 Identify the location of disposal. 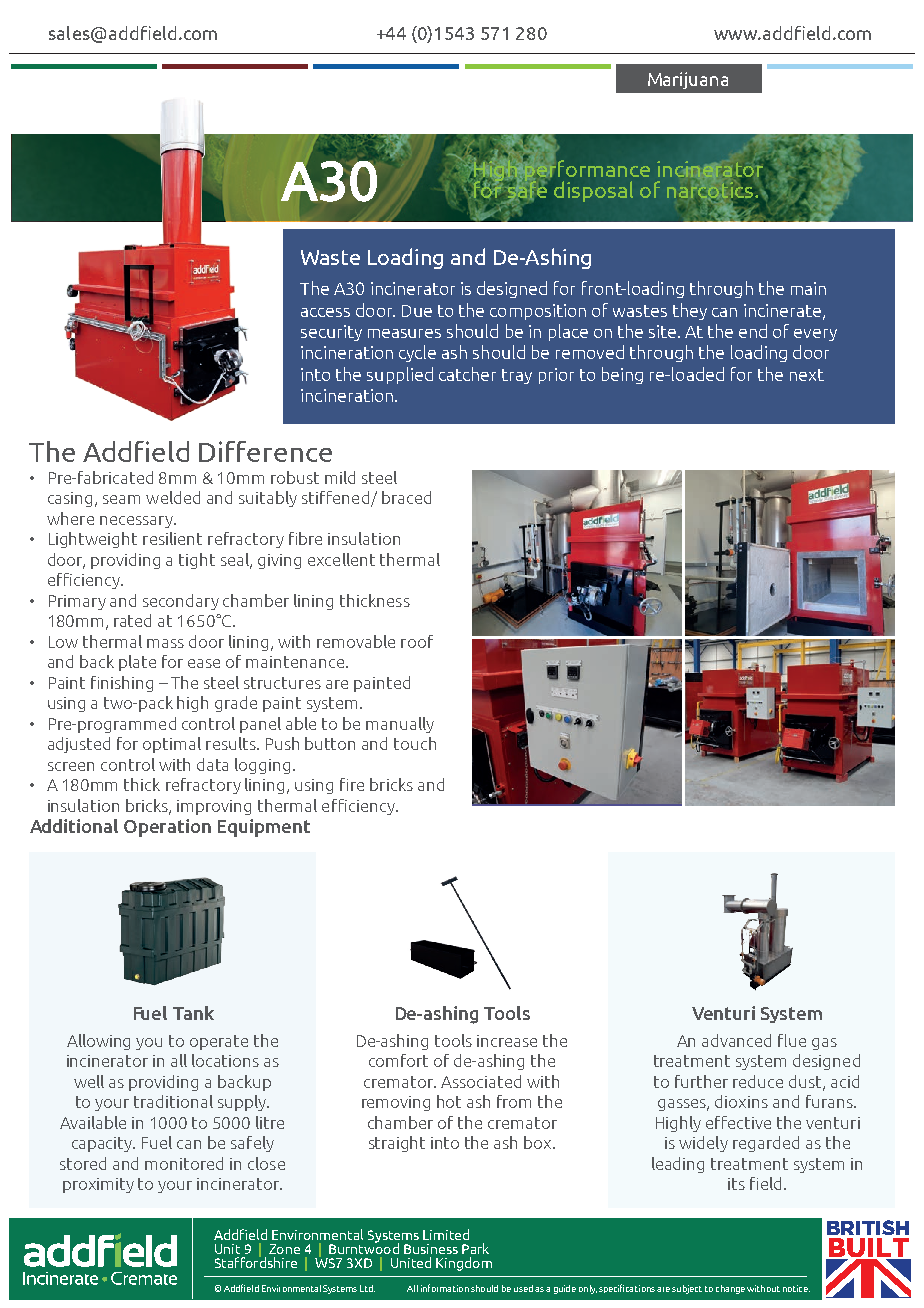
(593, 191).
